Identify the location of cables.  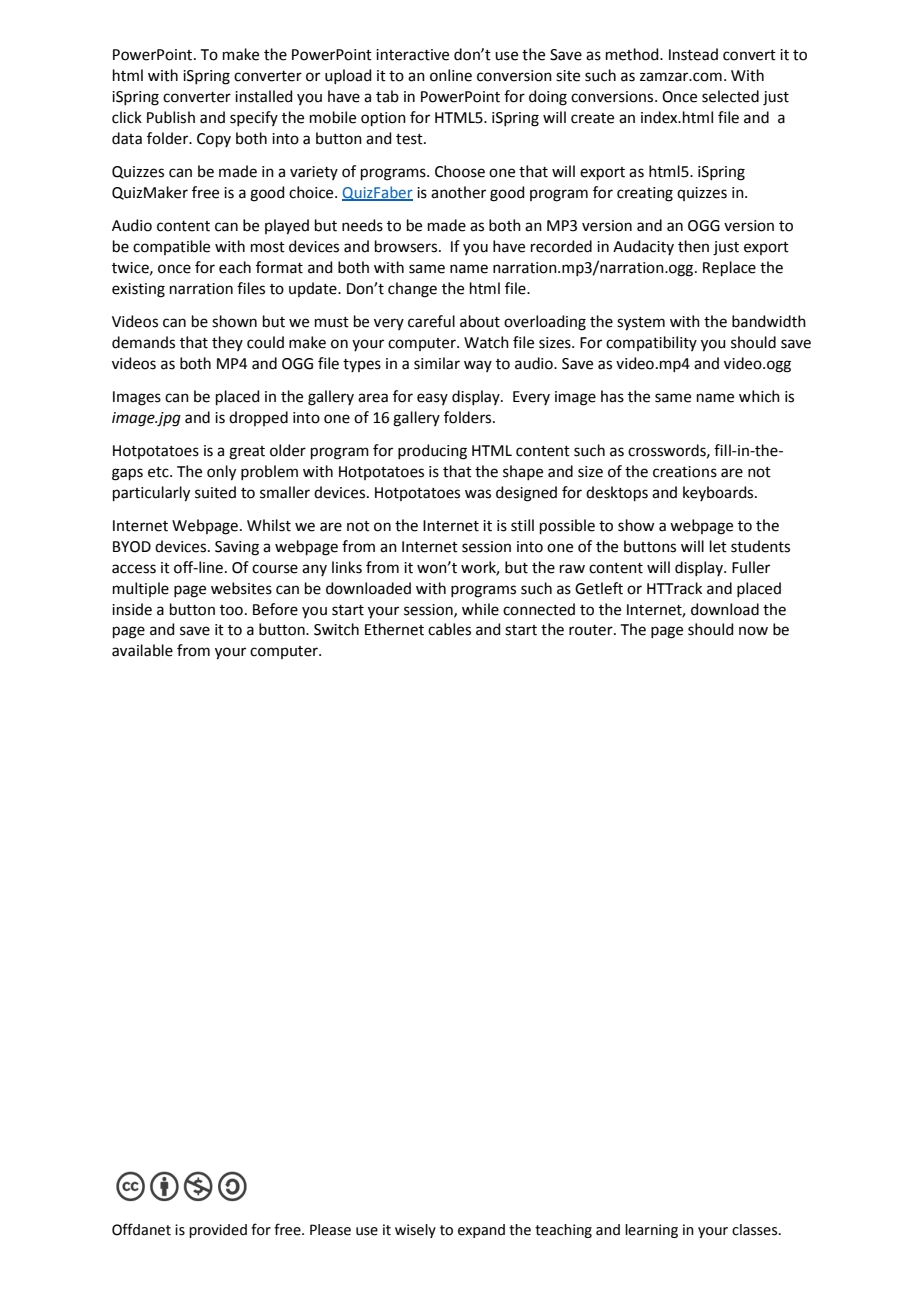
(449, 629).
